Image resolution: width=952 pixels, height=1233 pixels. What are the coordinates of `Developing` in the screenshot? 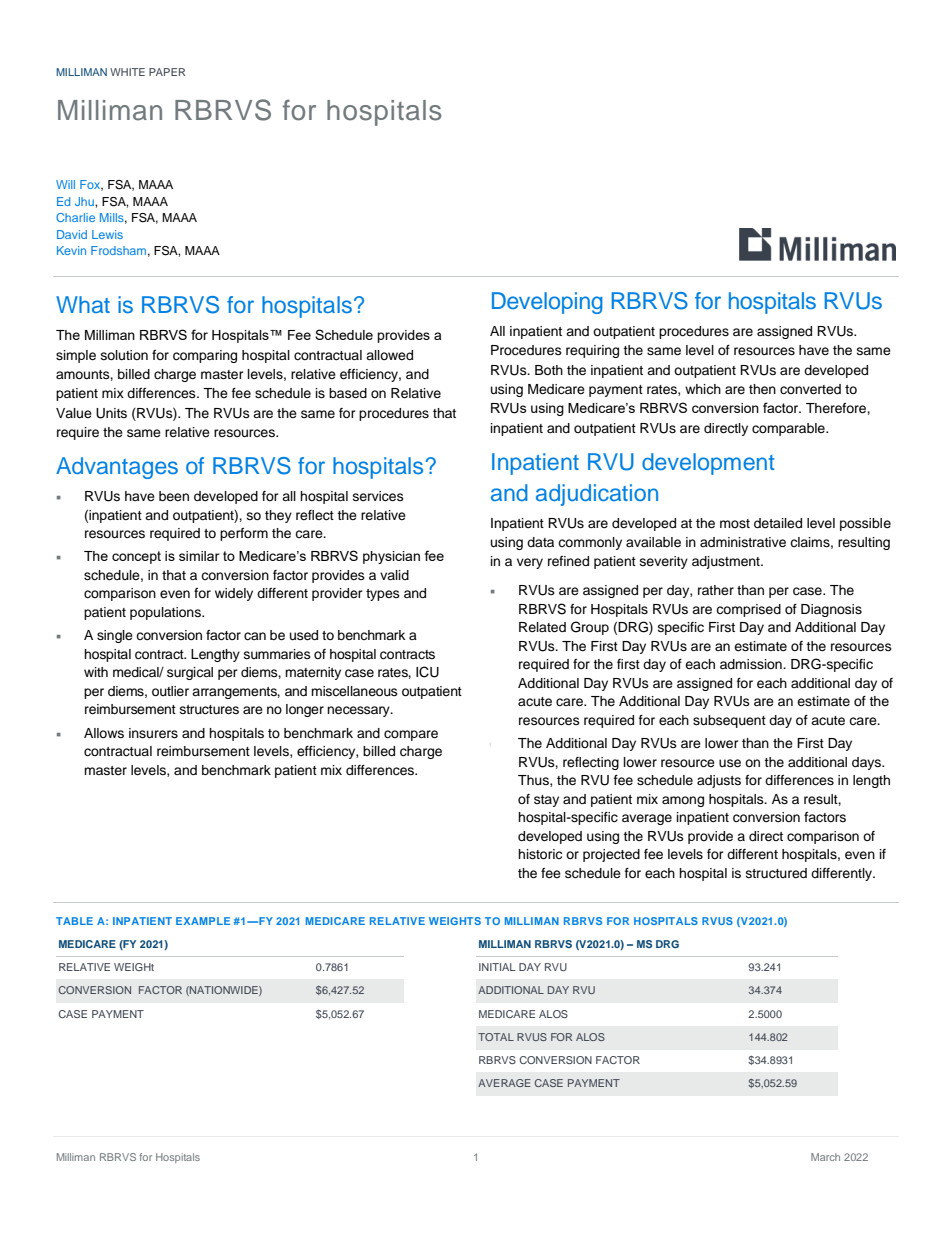 It's located at (547, 303).
